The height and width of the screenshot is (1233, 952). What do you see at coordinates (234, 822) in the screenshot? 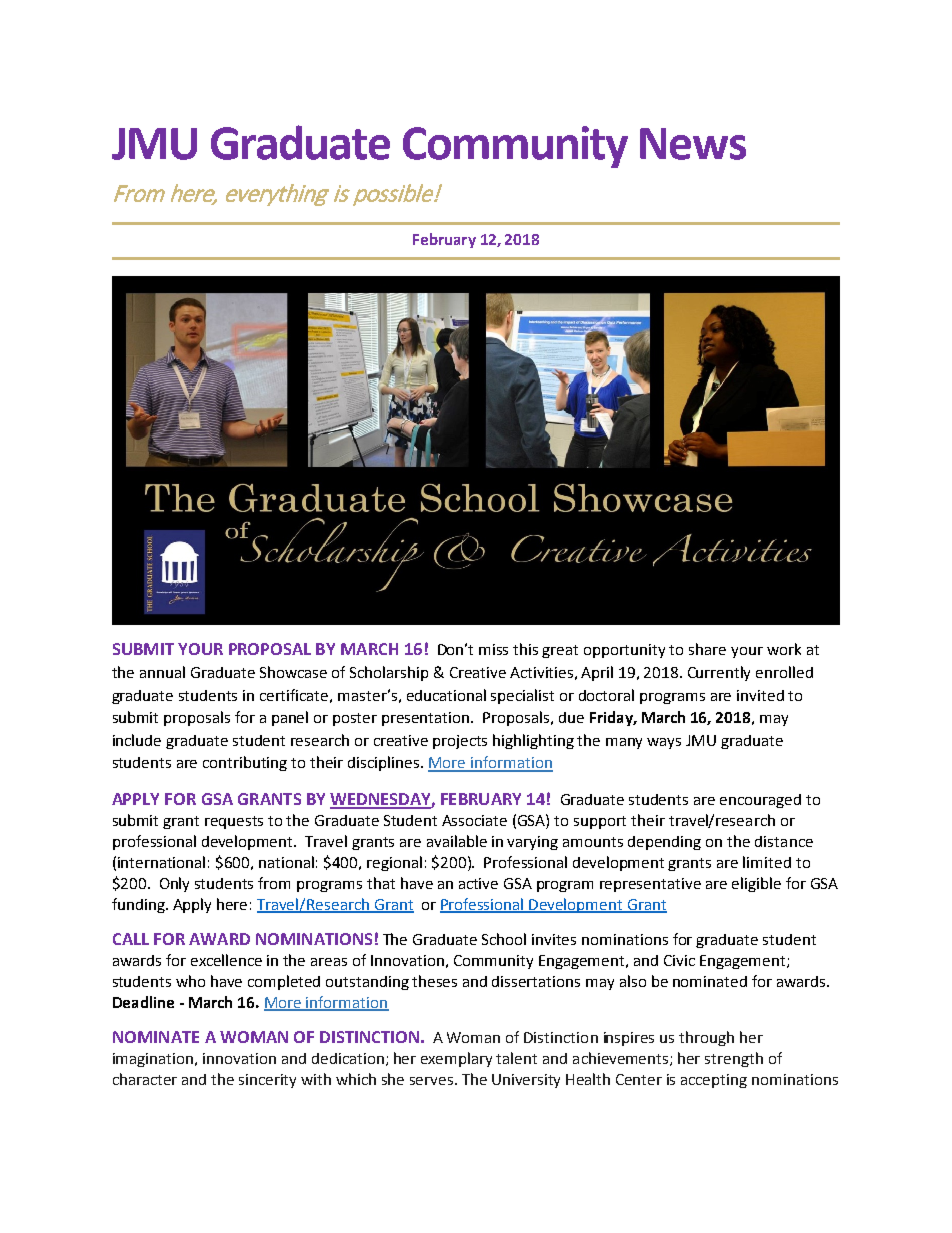
I see `requests` at bounding box center [234, 822].
